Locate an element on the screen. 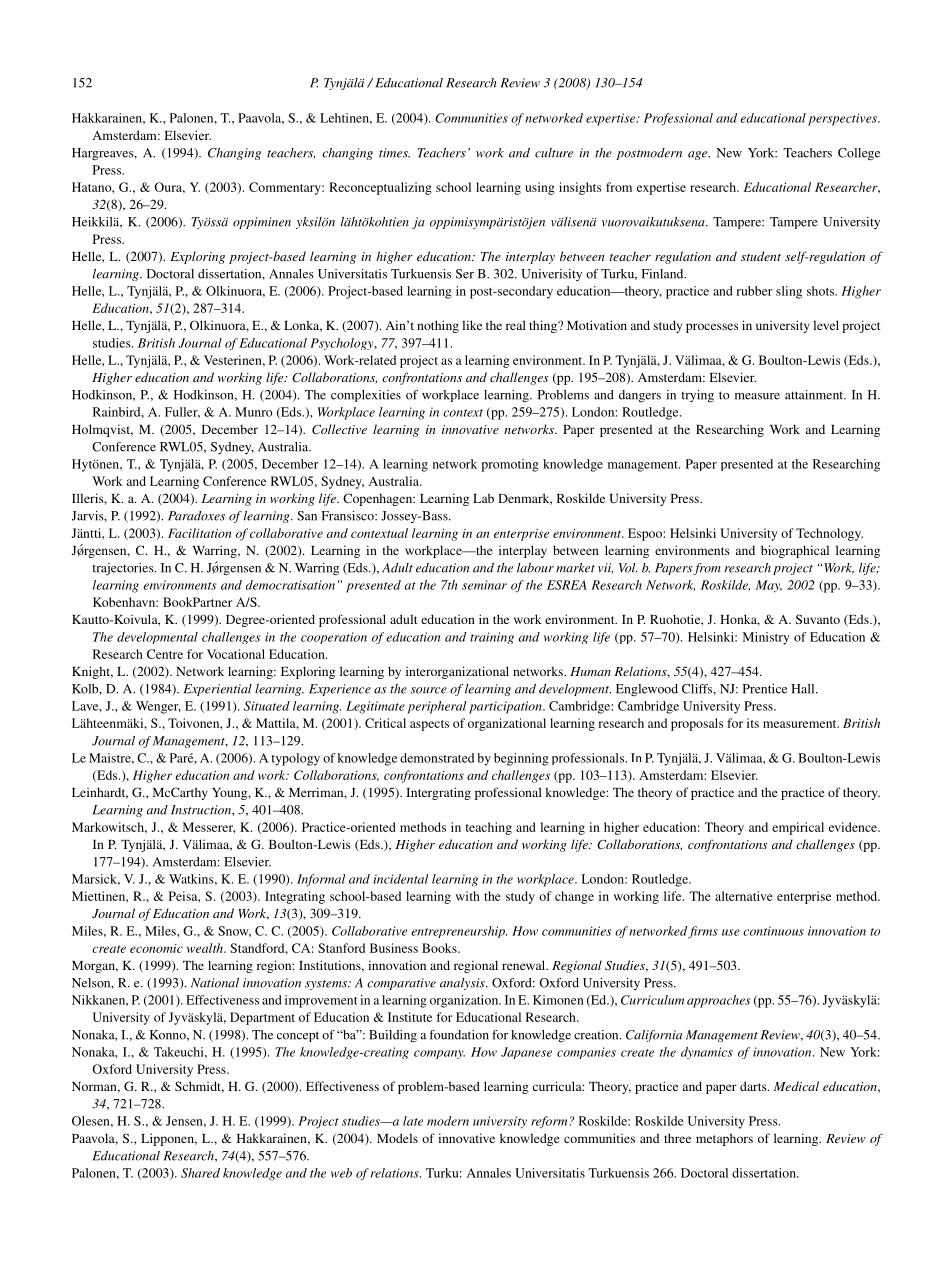  perspectives is located at coordinates (843, 119).
